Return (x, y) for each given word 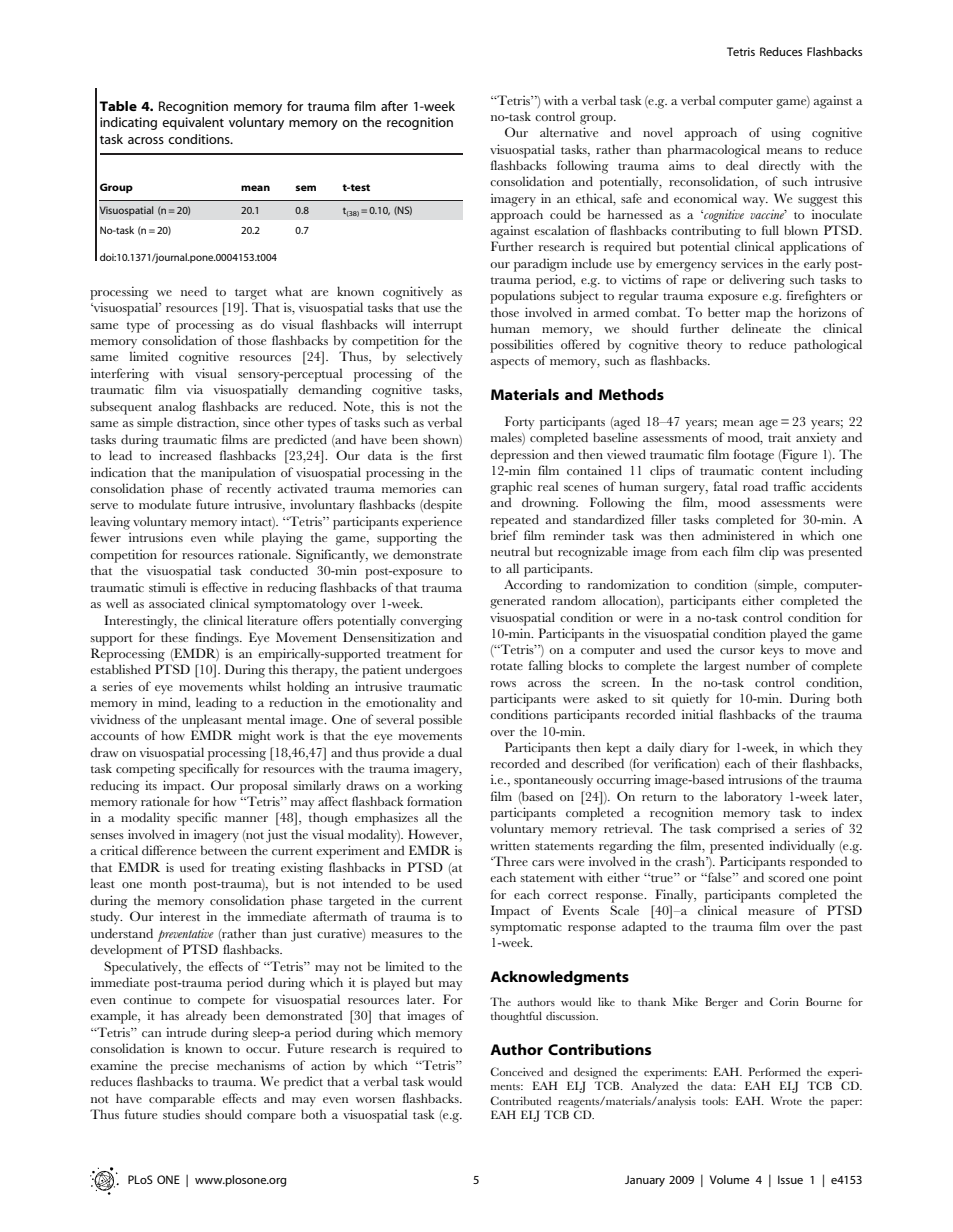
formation (434, 801)
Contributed (521, 1100)
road (755, 486)
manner (246, 819)
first (452, 455)
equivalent (193, 123)
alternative (569, 132)
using (786, 134)
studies (181, 1114)
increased (185, 455)
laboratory (753, 798)
